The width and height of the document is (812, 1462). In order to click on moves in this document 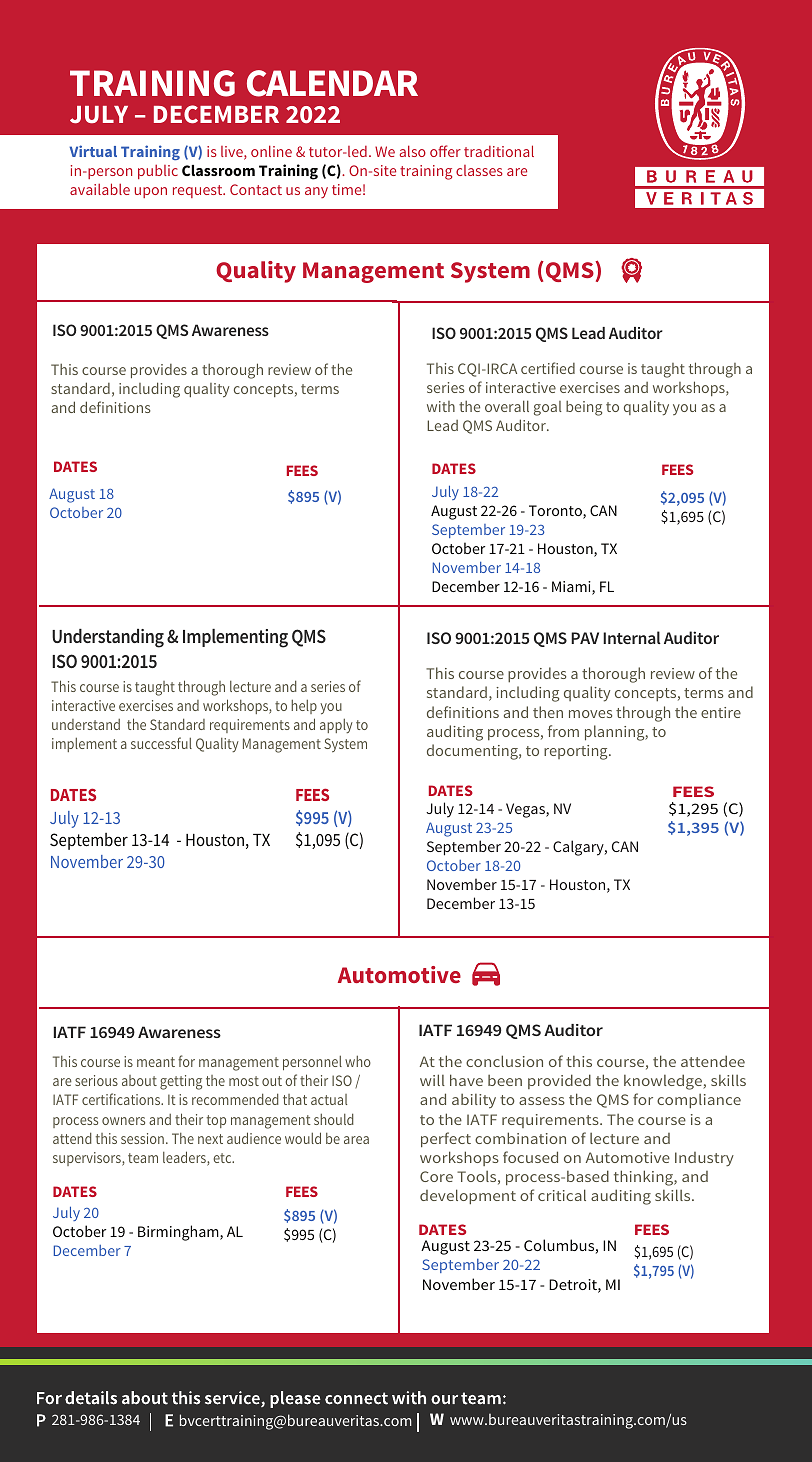, I will do `click(590, 714)`.
